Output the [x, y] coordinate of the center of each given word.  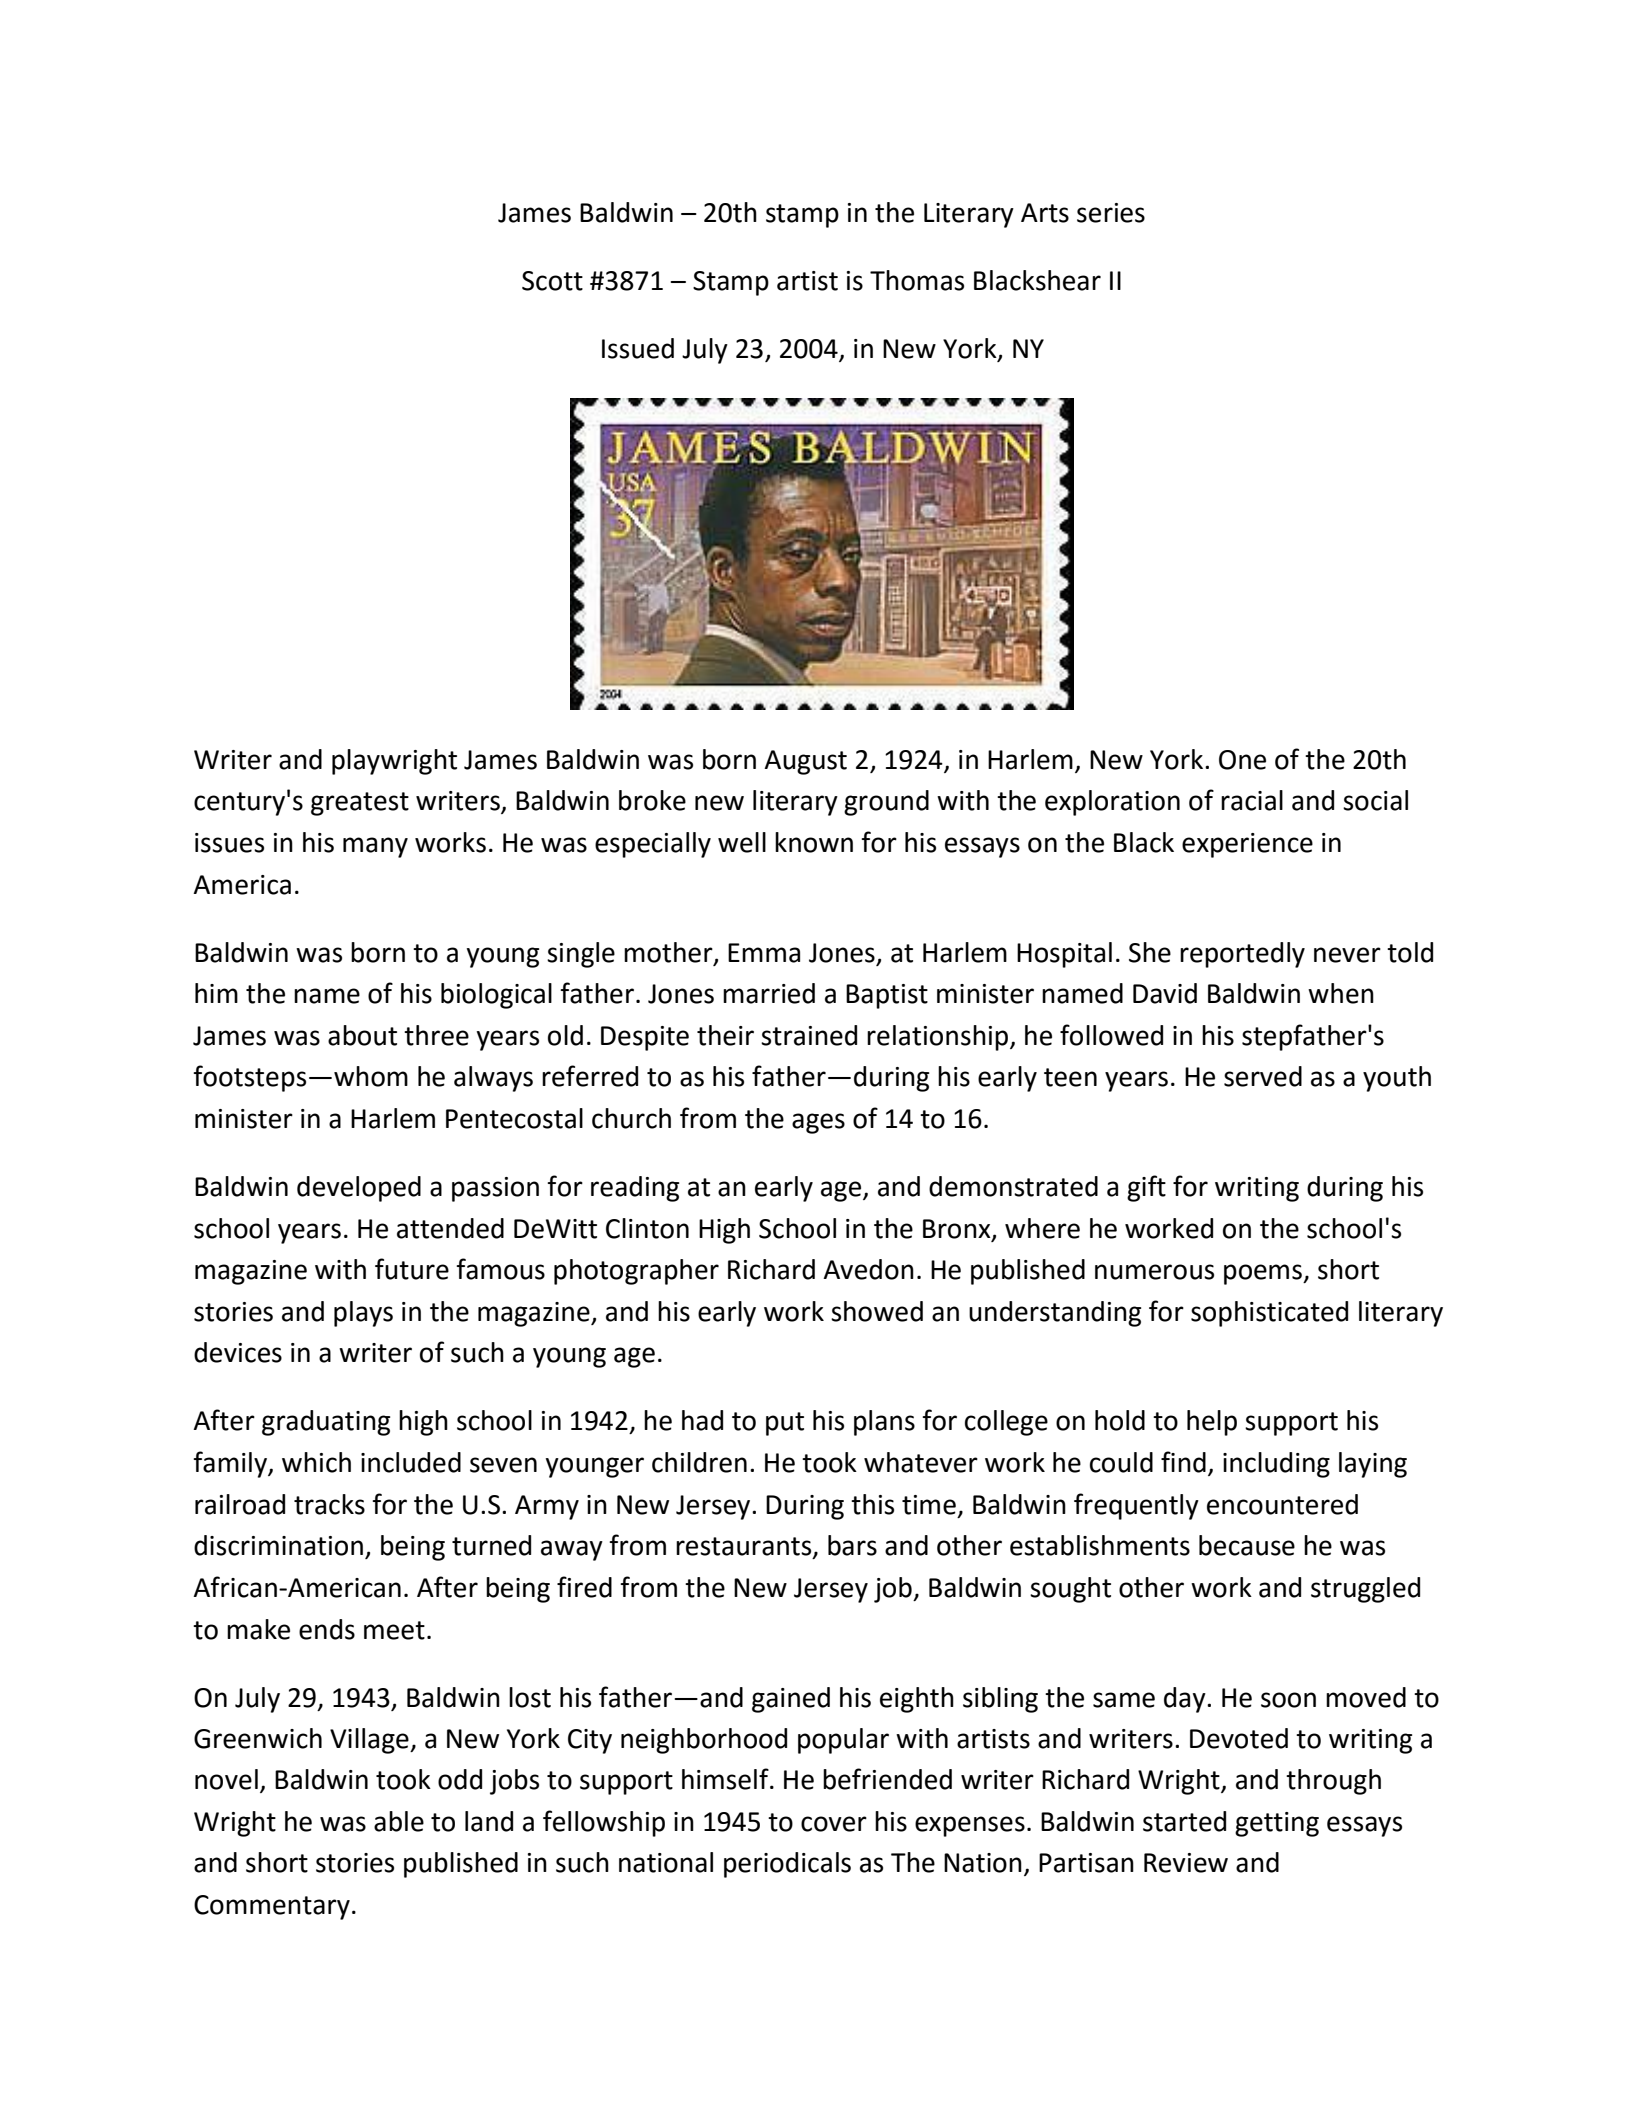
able [399, 1821]
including [1276, 1465]
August [805, 762]
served [1263, 1076]
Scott [552, 281]
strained [809, 1035]
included [411, 1462]
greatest [360, 804]
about [362, 1035]
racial [1252, 800]
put [785, 1424]
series [1111, 213]
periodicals [787, 1865]
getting [1277, 1824]
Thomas [917, 280]
